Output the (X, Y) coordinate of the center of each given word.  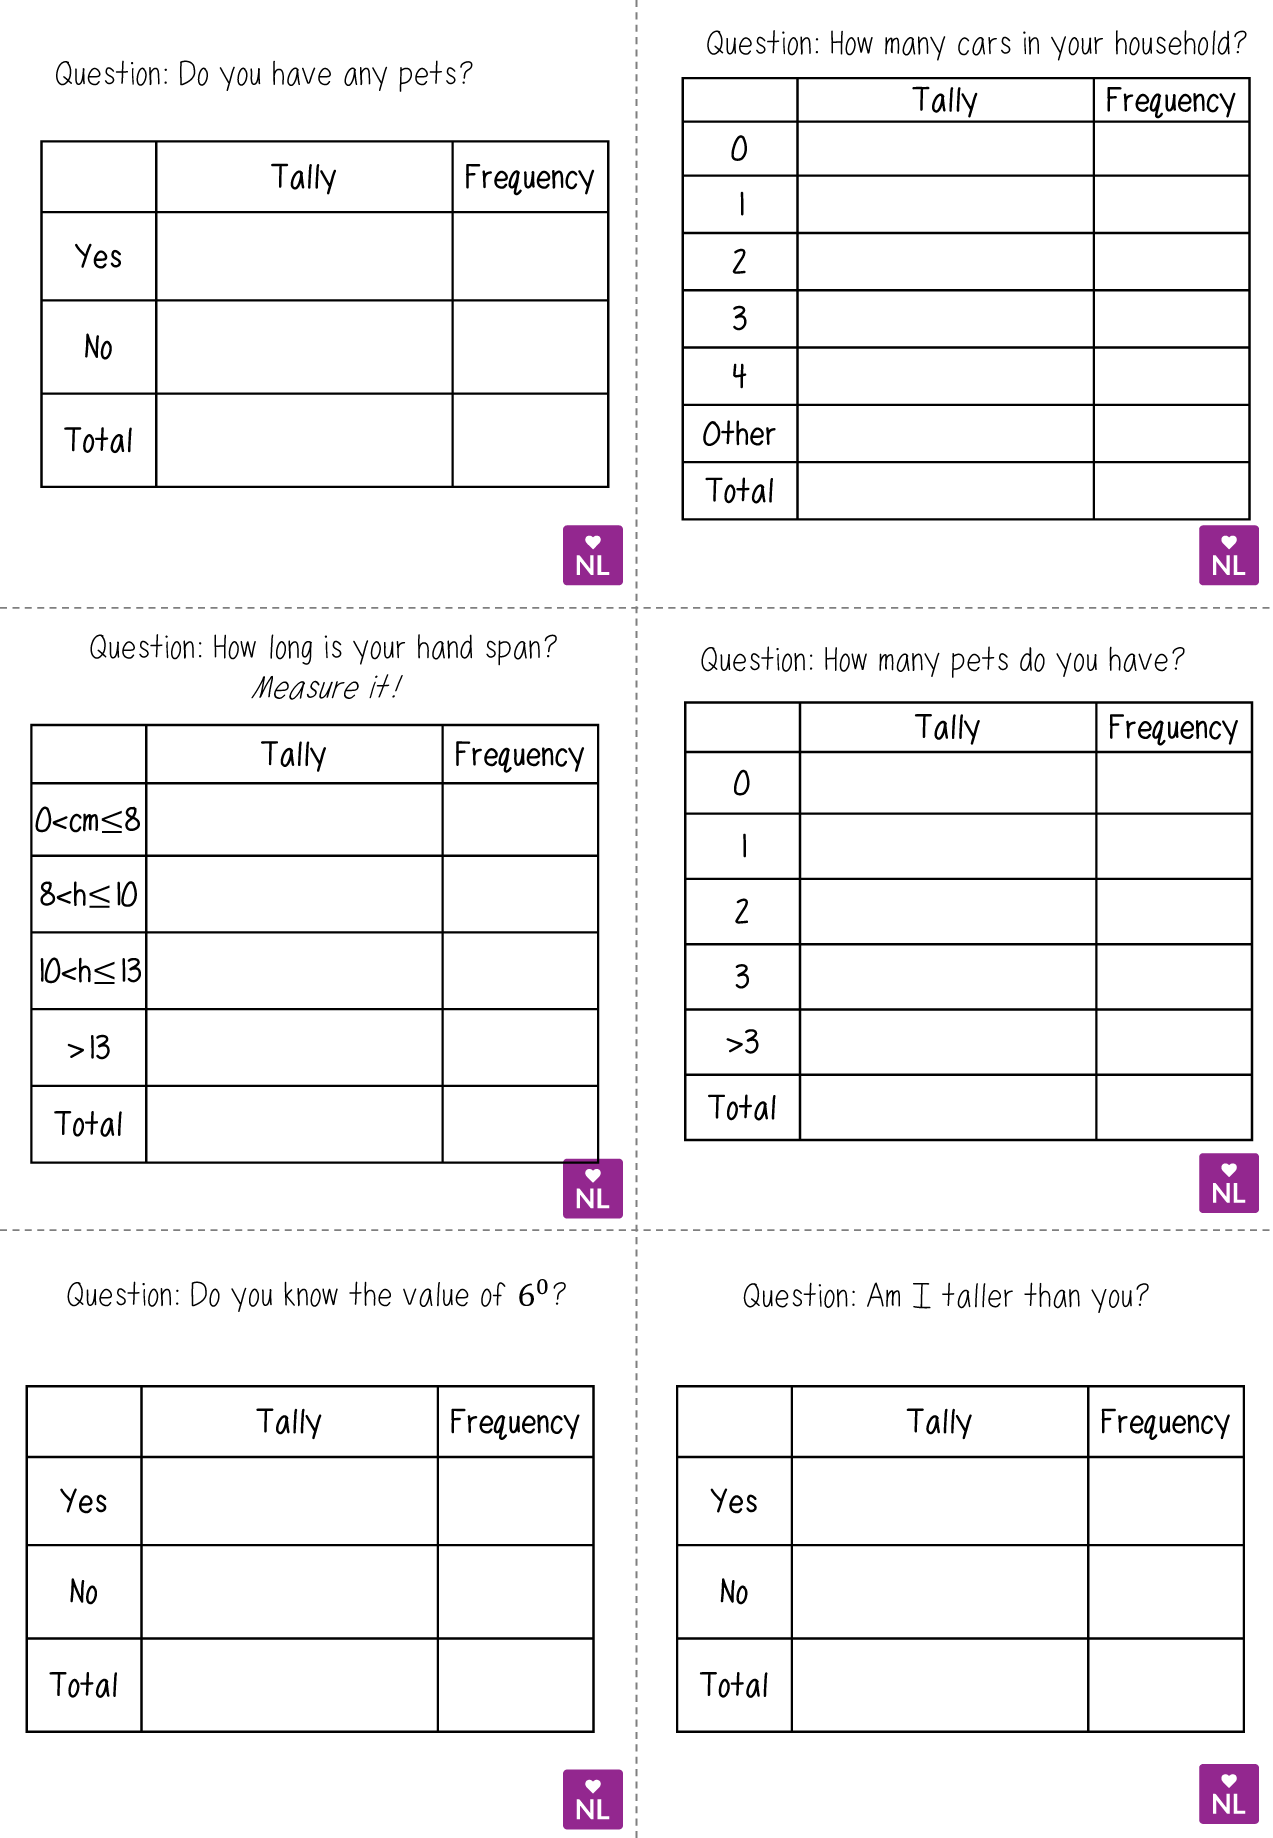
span (513, 652)
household (1173, 43)
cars (984, 46)
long (291, 649)
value (436, 1294)
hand (445, 647)
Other (739, 433)
